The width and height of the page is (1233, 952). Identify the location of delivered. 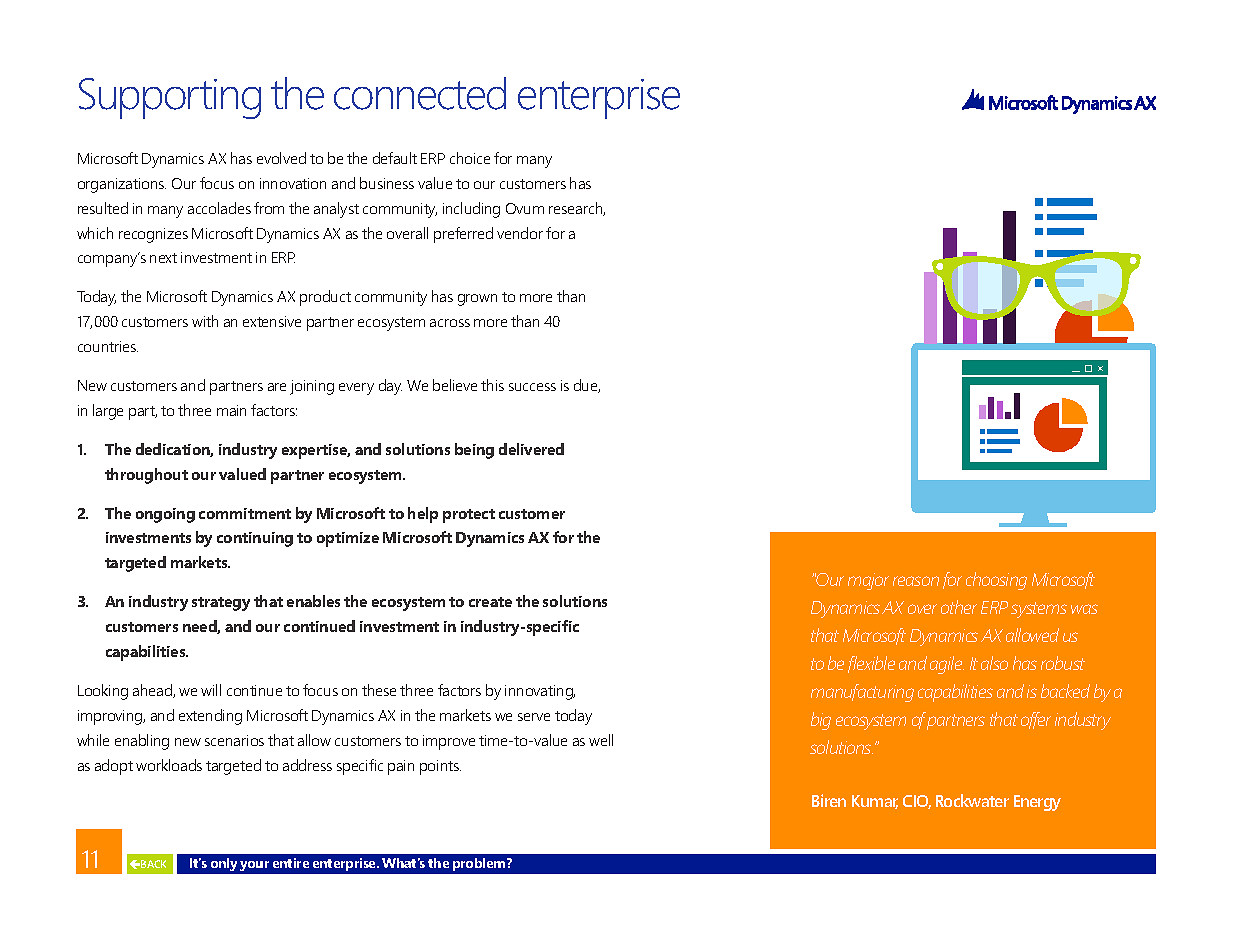
(531, 449).
